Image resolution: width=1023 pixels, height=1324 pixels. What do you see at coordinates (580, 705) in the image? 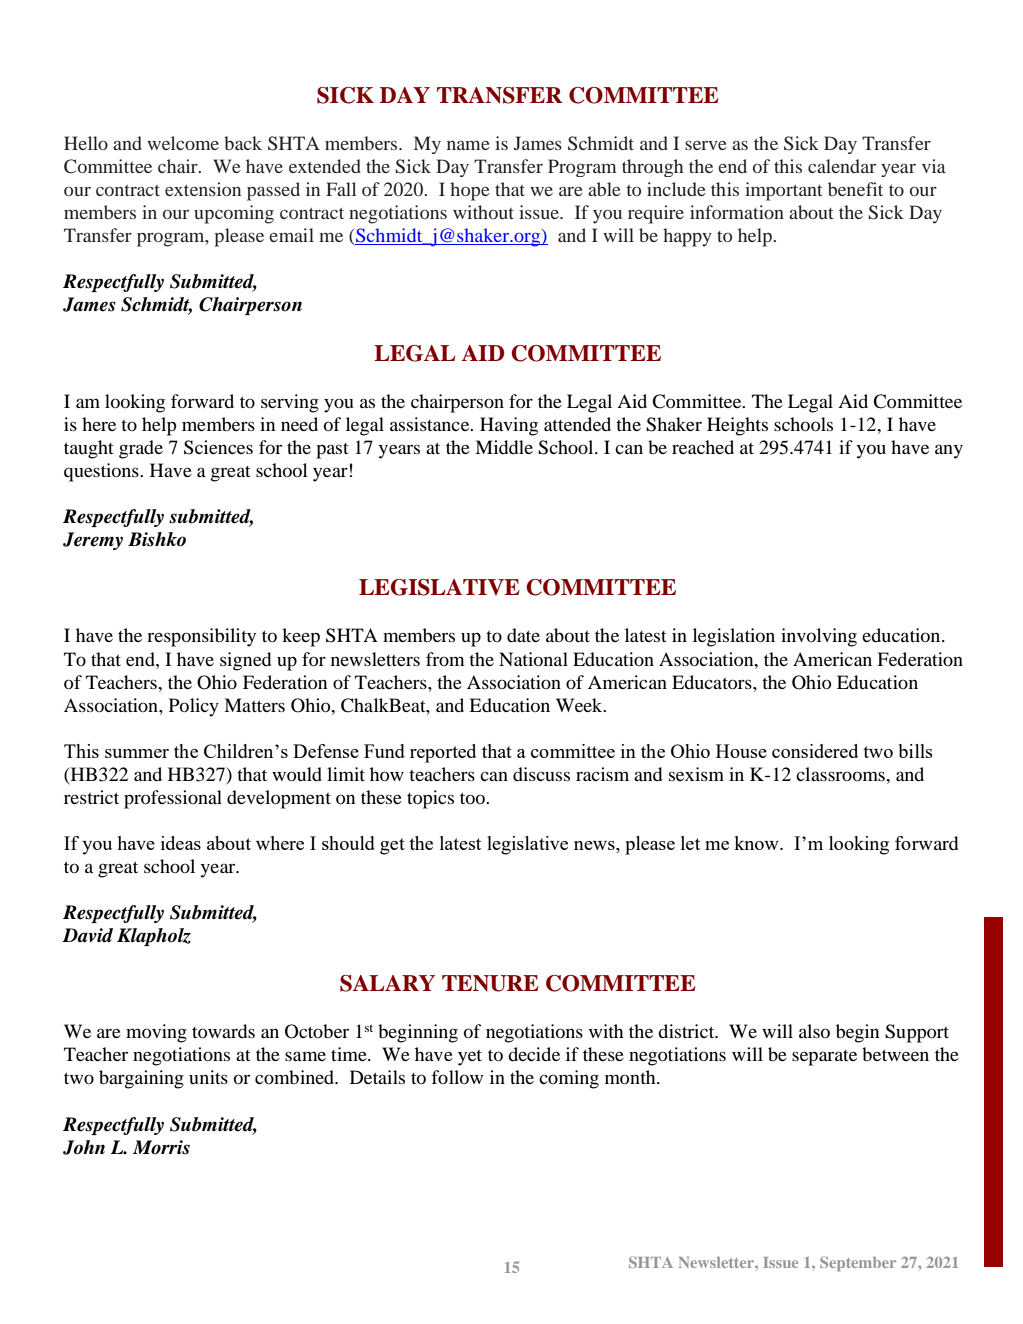
I see `Week` at bounding box center [580, 705].
